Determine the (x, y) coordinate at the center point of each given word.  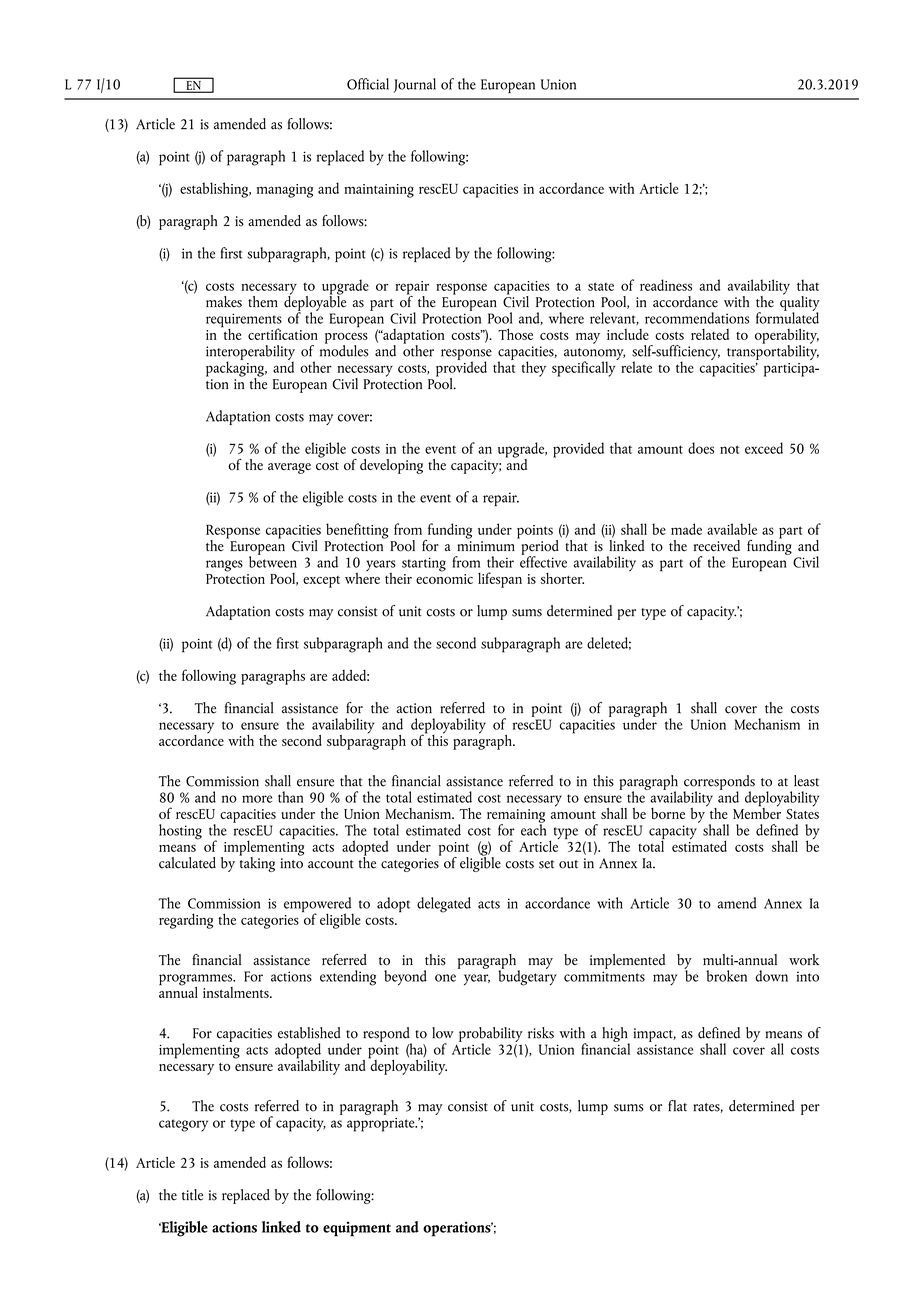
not (729, 449)
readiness (666, 285)
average (289, 468)
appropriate (382, 1125)
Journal (414, 85)
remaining (516, 817)
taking (257, 863)
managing (285, 191)
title (192, 1195)
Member (757, 812)
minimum (486, 546)
